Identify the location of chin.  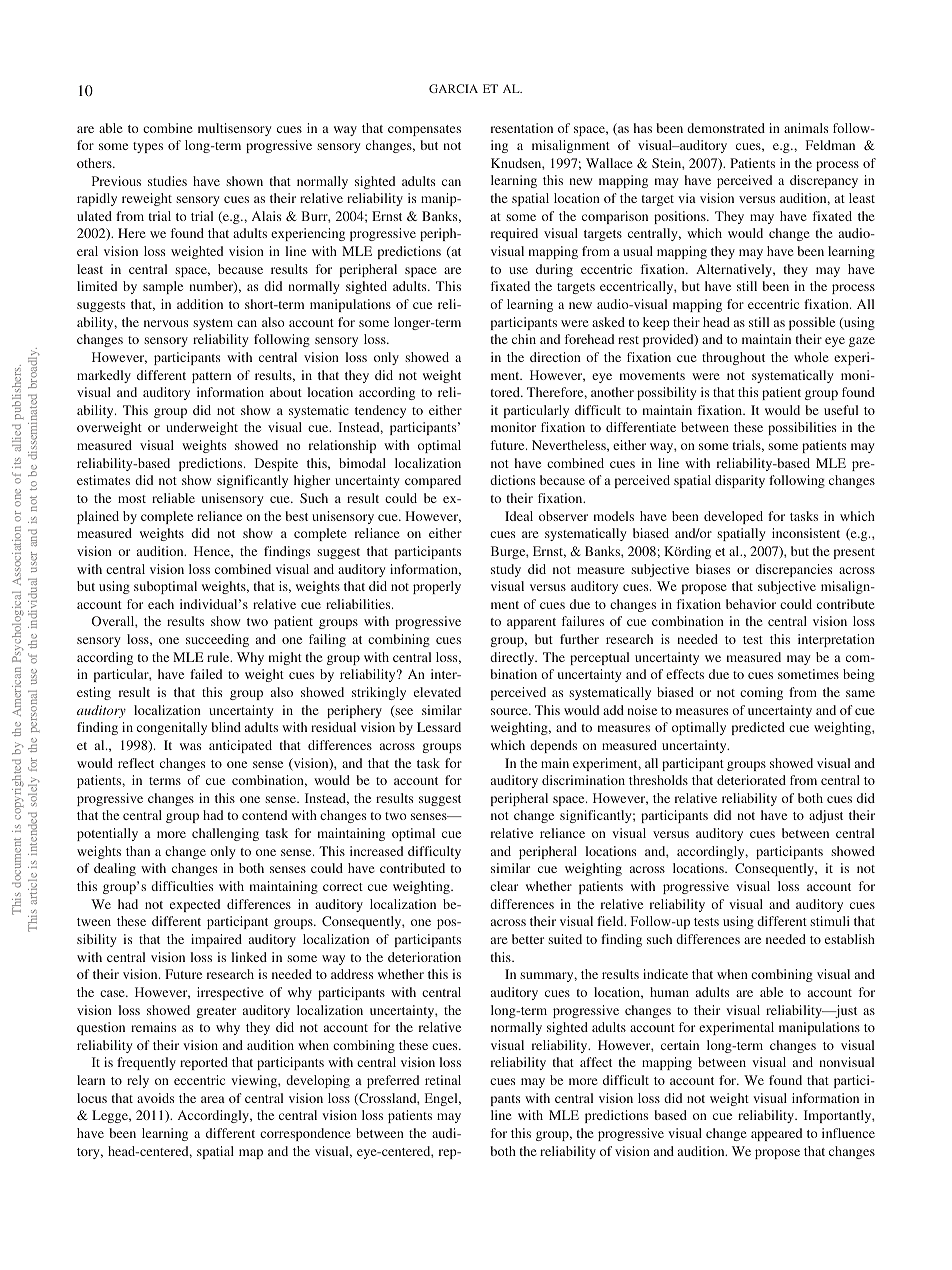
(524, 339).
